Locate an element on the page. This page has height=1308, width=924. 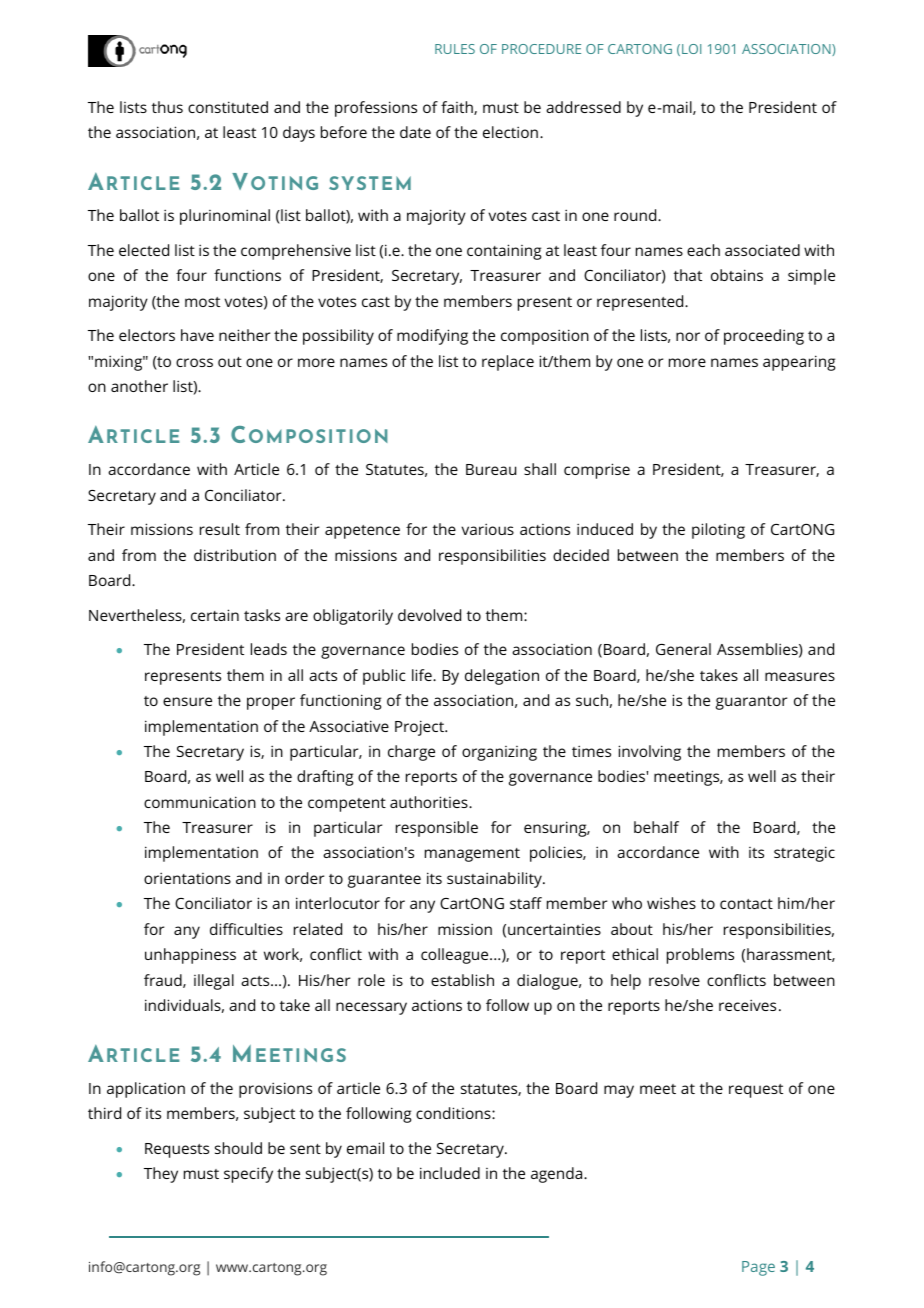
thus is located at coordinates (167, 107).
